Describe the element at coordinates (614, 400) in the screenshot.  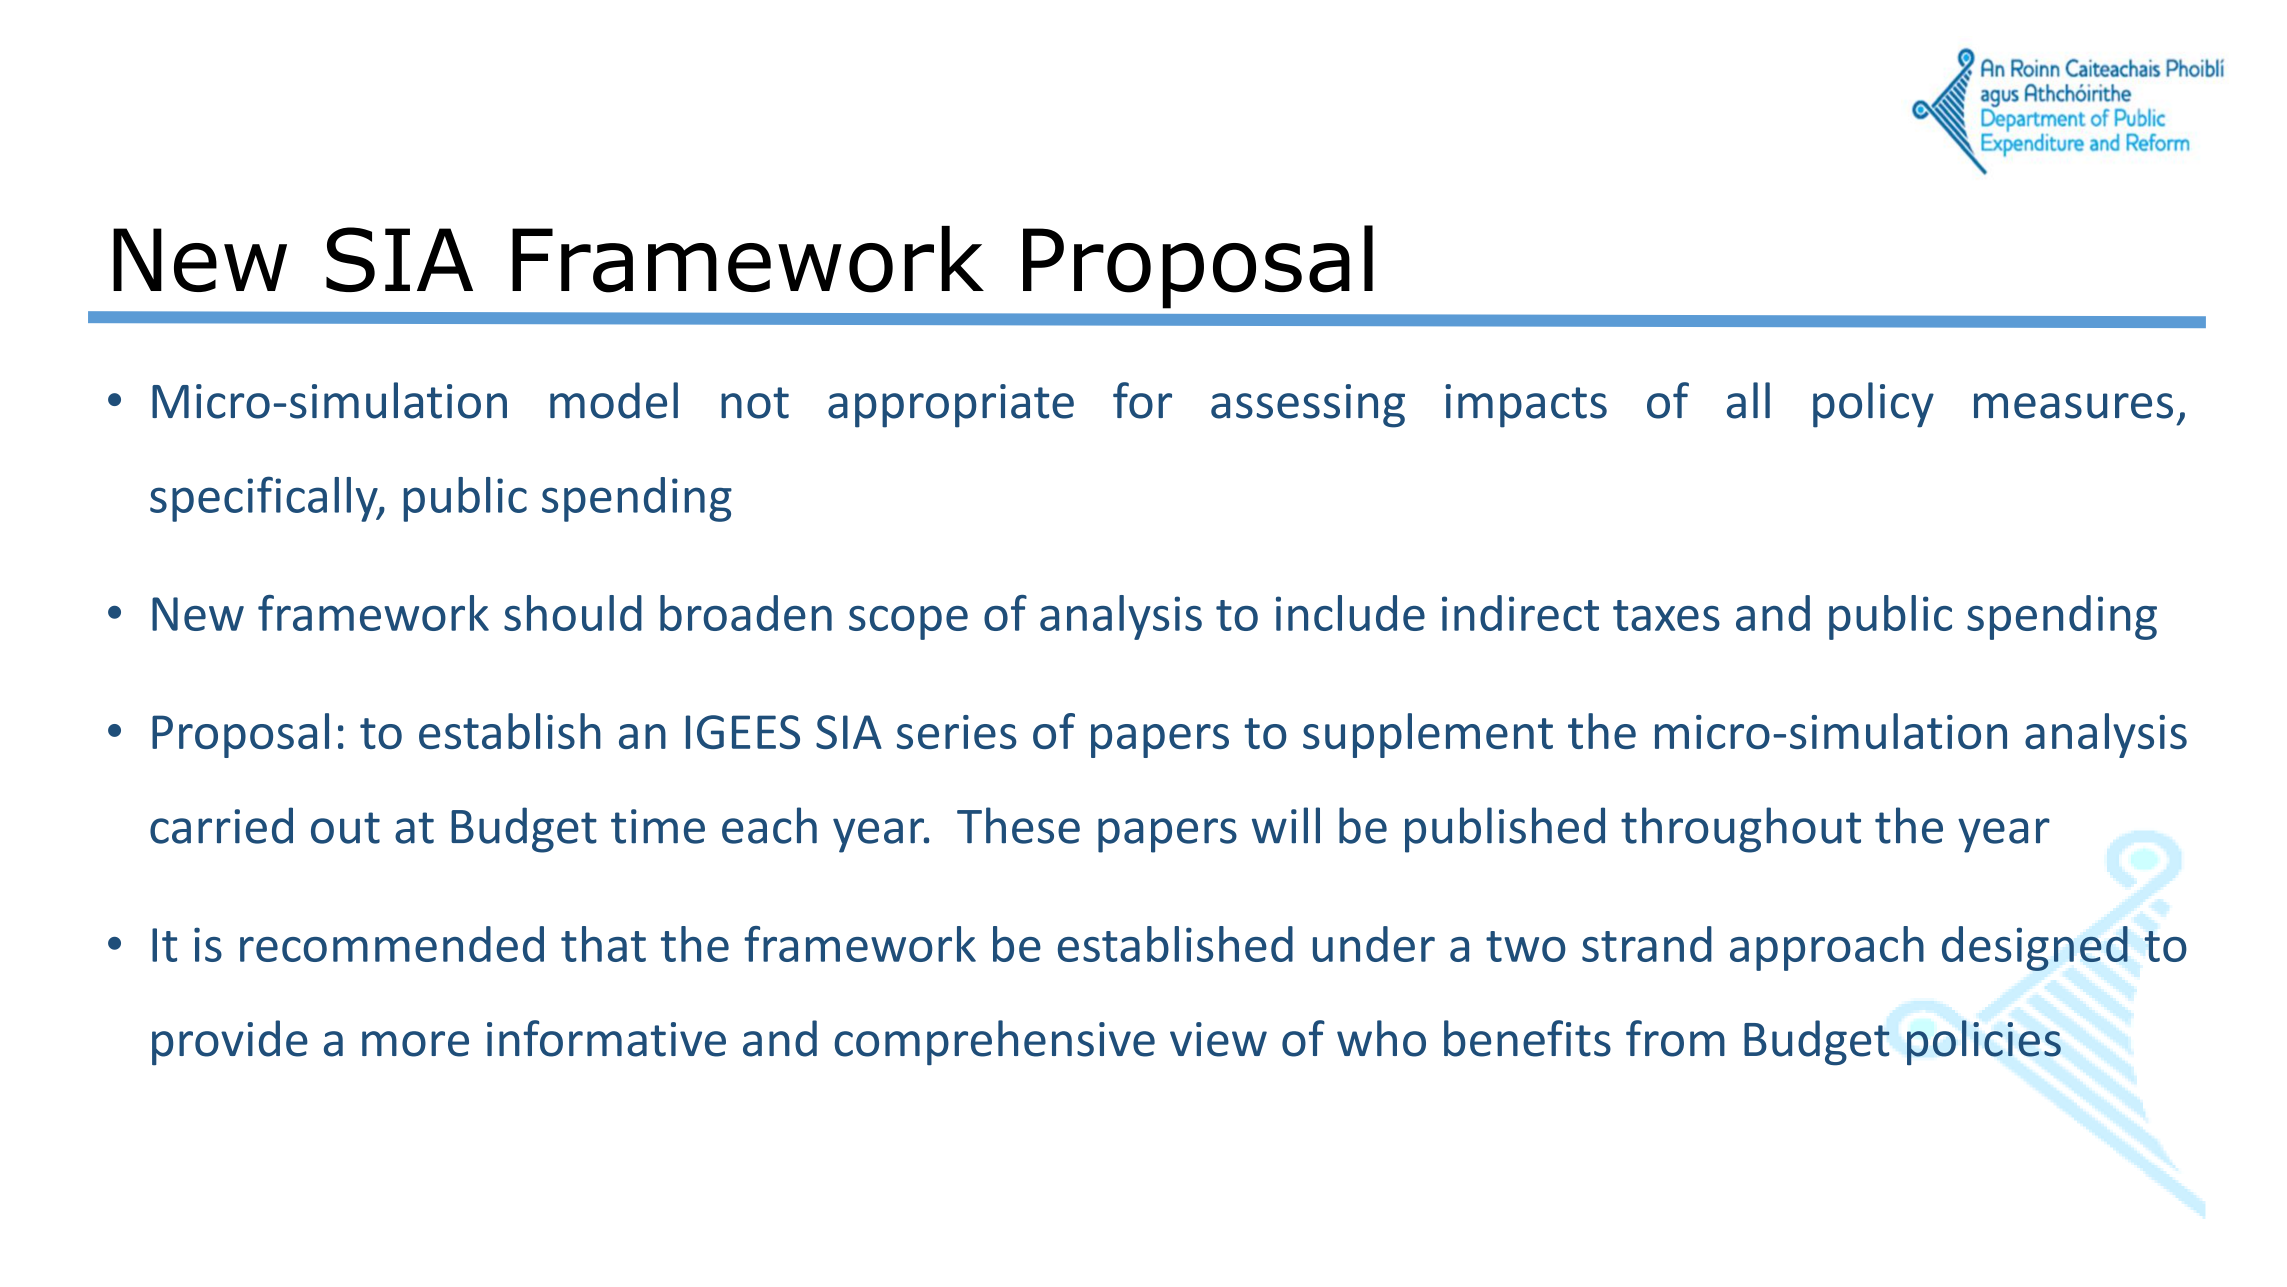
I see `model` at that location.
